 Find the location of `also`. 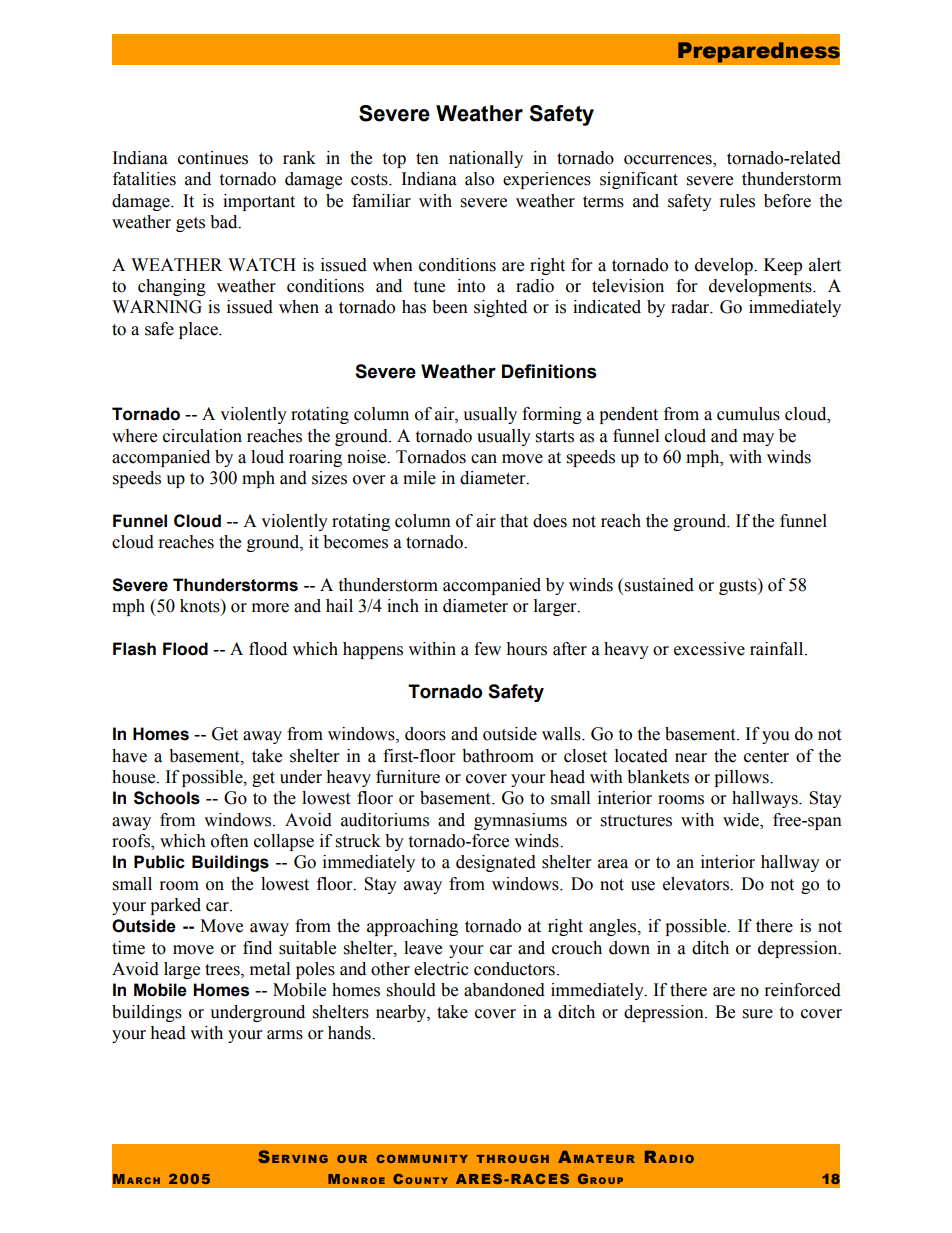

also is located at coordinates (479, 179).
